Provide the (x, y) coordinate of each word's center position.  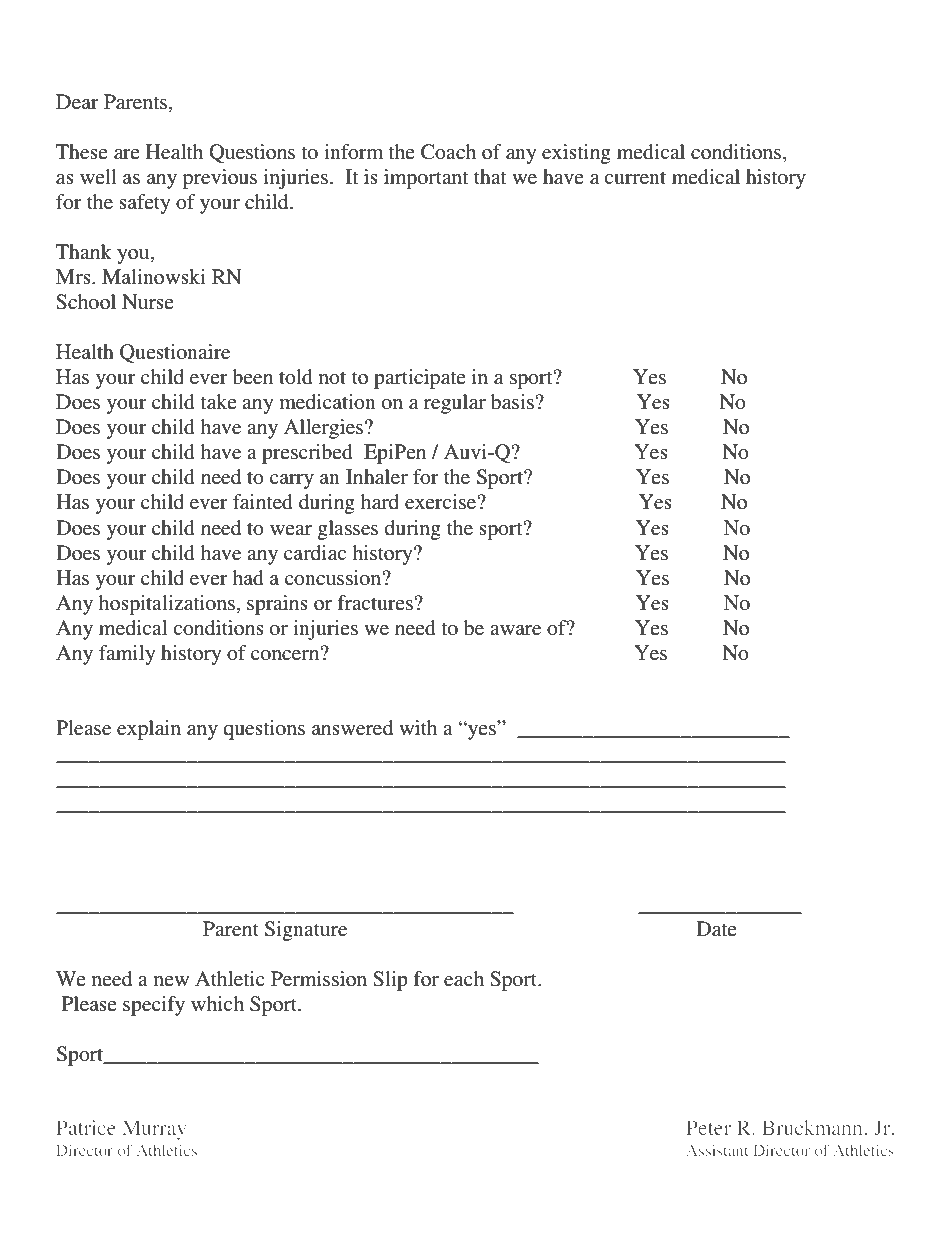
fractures (376, 603)
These (82, 152)
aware (515, 630)
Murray (154, 1130)
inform (353, 151)
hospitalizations (167, 605)
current (635, 178)
